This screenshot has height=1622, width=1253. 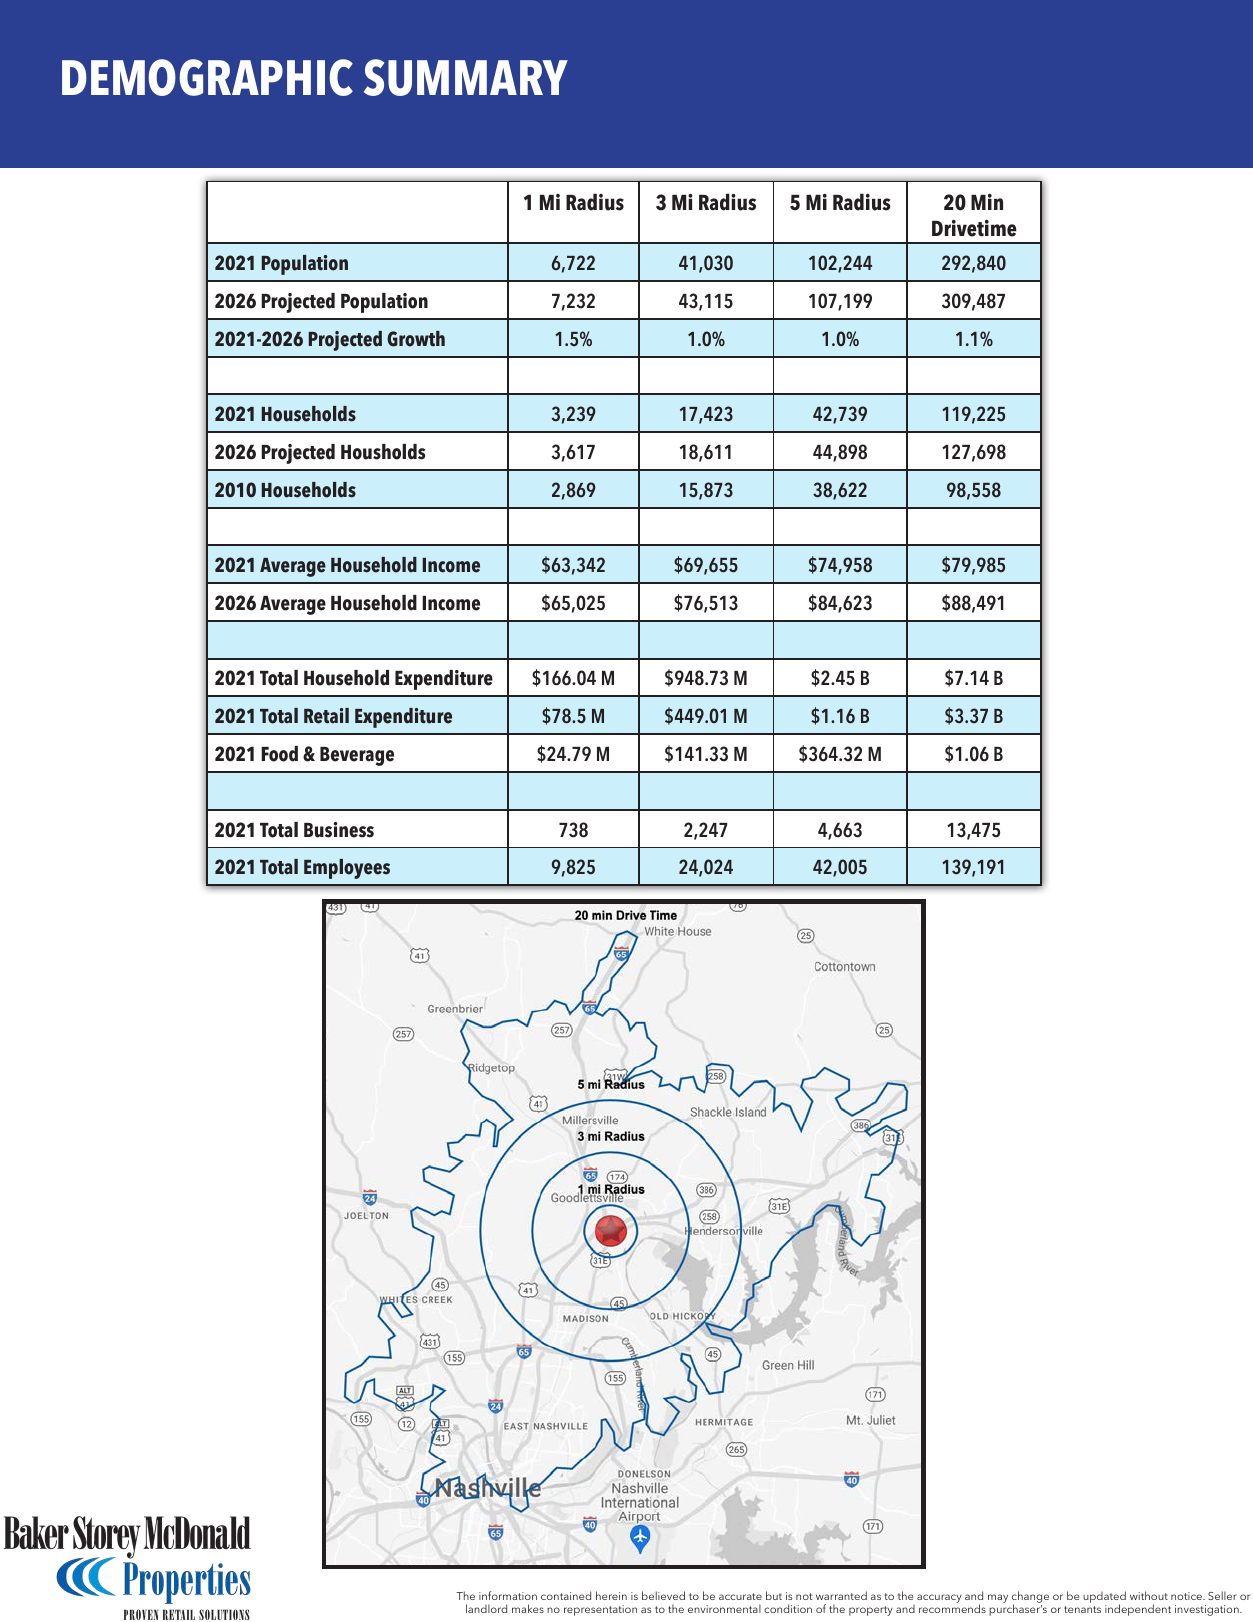 What do you see at coordinates (466, 77) in the screenshot?
I see `SUMMARY` at bounding box center [466, 77].
